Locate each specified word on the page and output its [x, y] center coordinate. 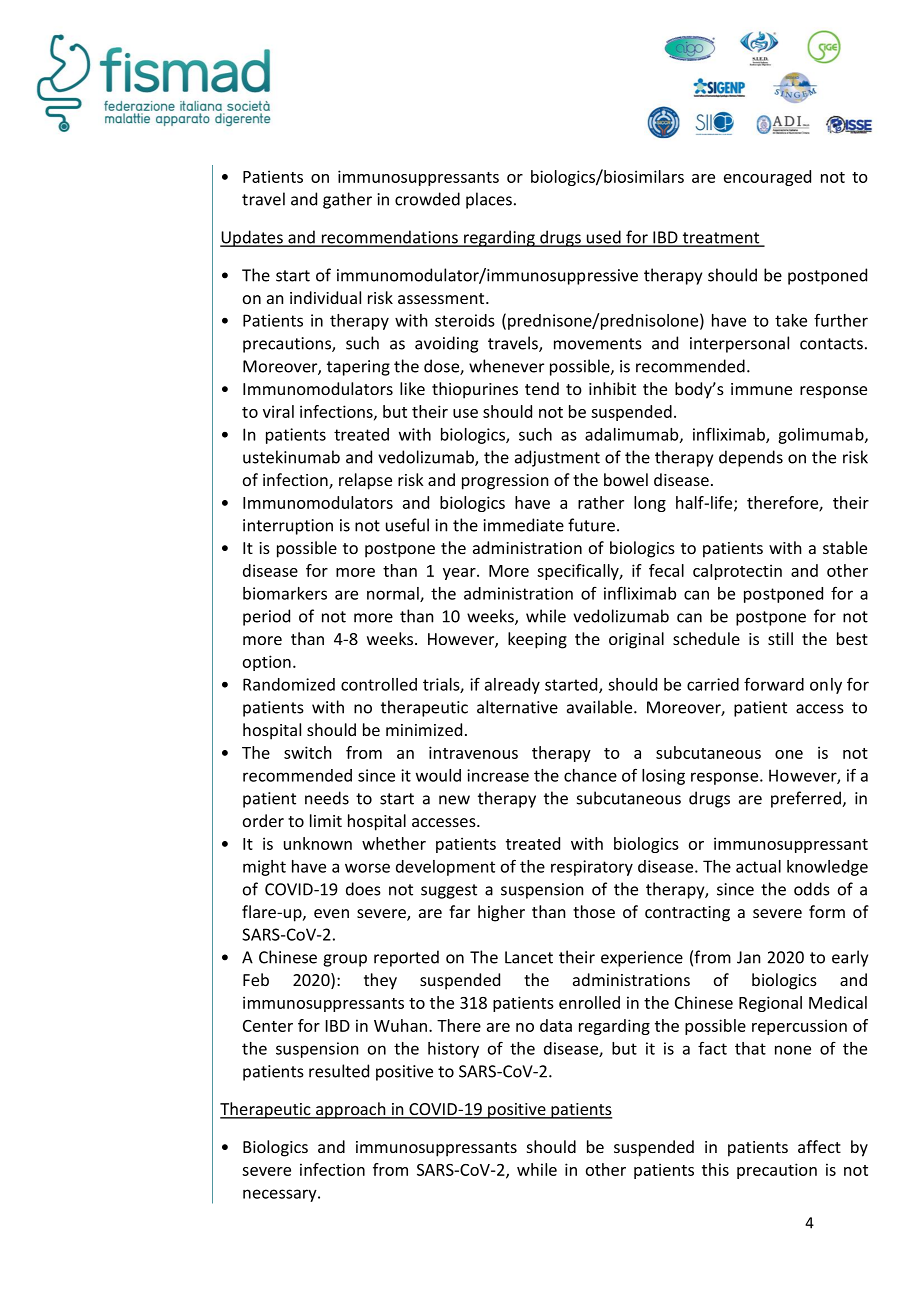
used [604, 238]
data [556, 1025]
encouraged [767, 178]
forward [774, 684]
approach [351, 1110]
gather [347, 200]
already [512, 686]
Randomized [289, 684]
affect [819, 1146]
